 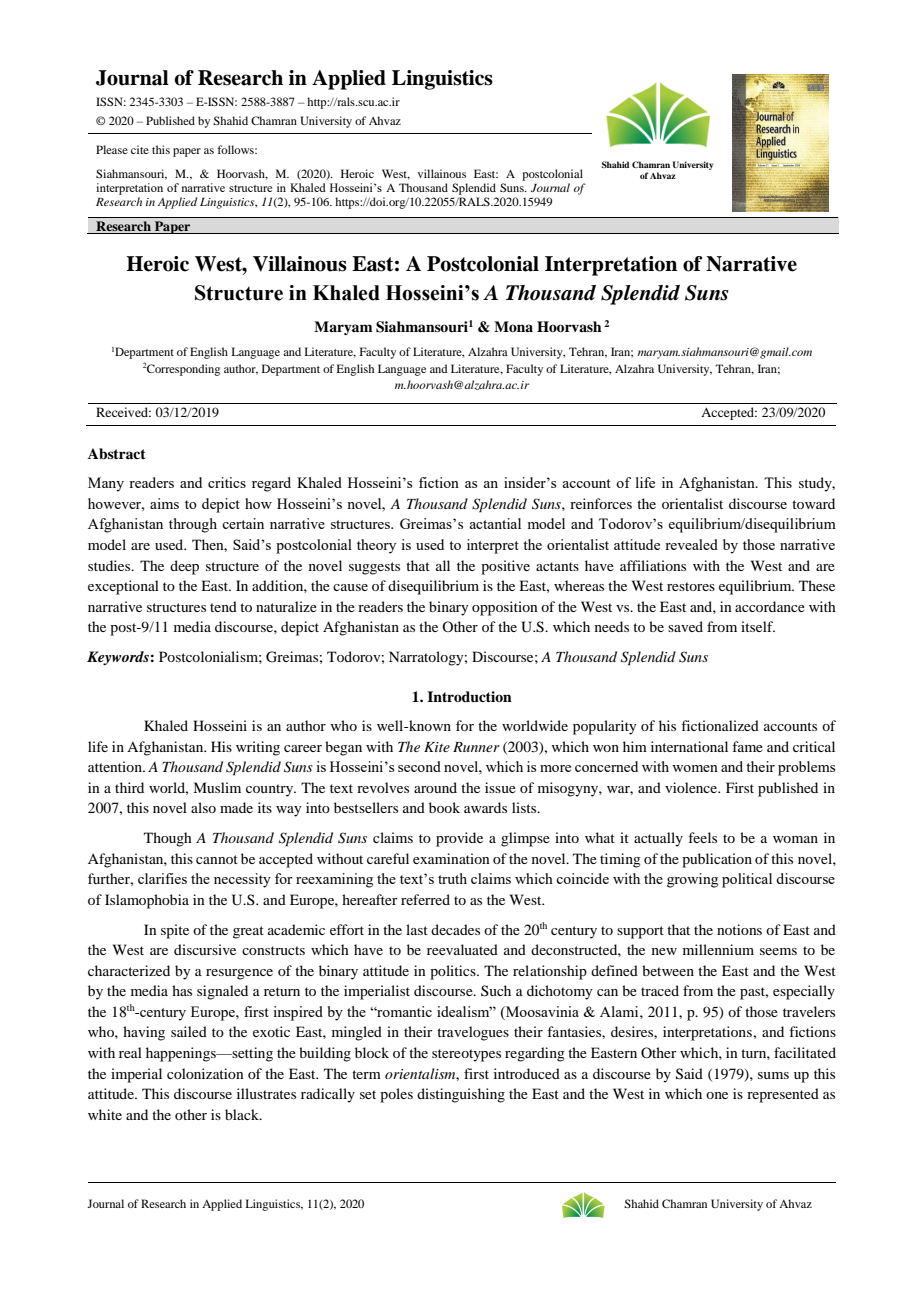 I want to click on itself, so click(x=758, y=626).
